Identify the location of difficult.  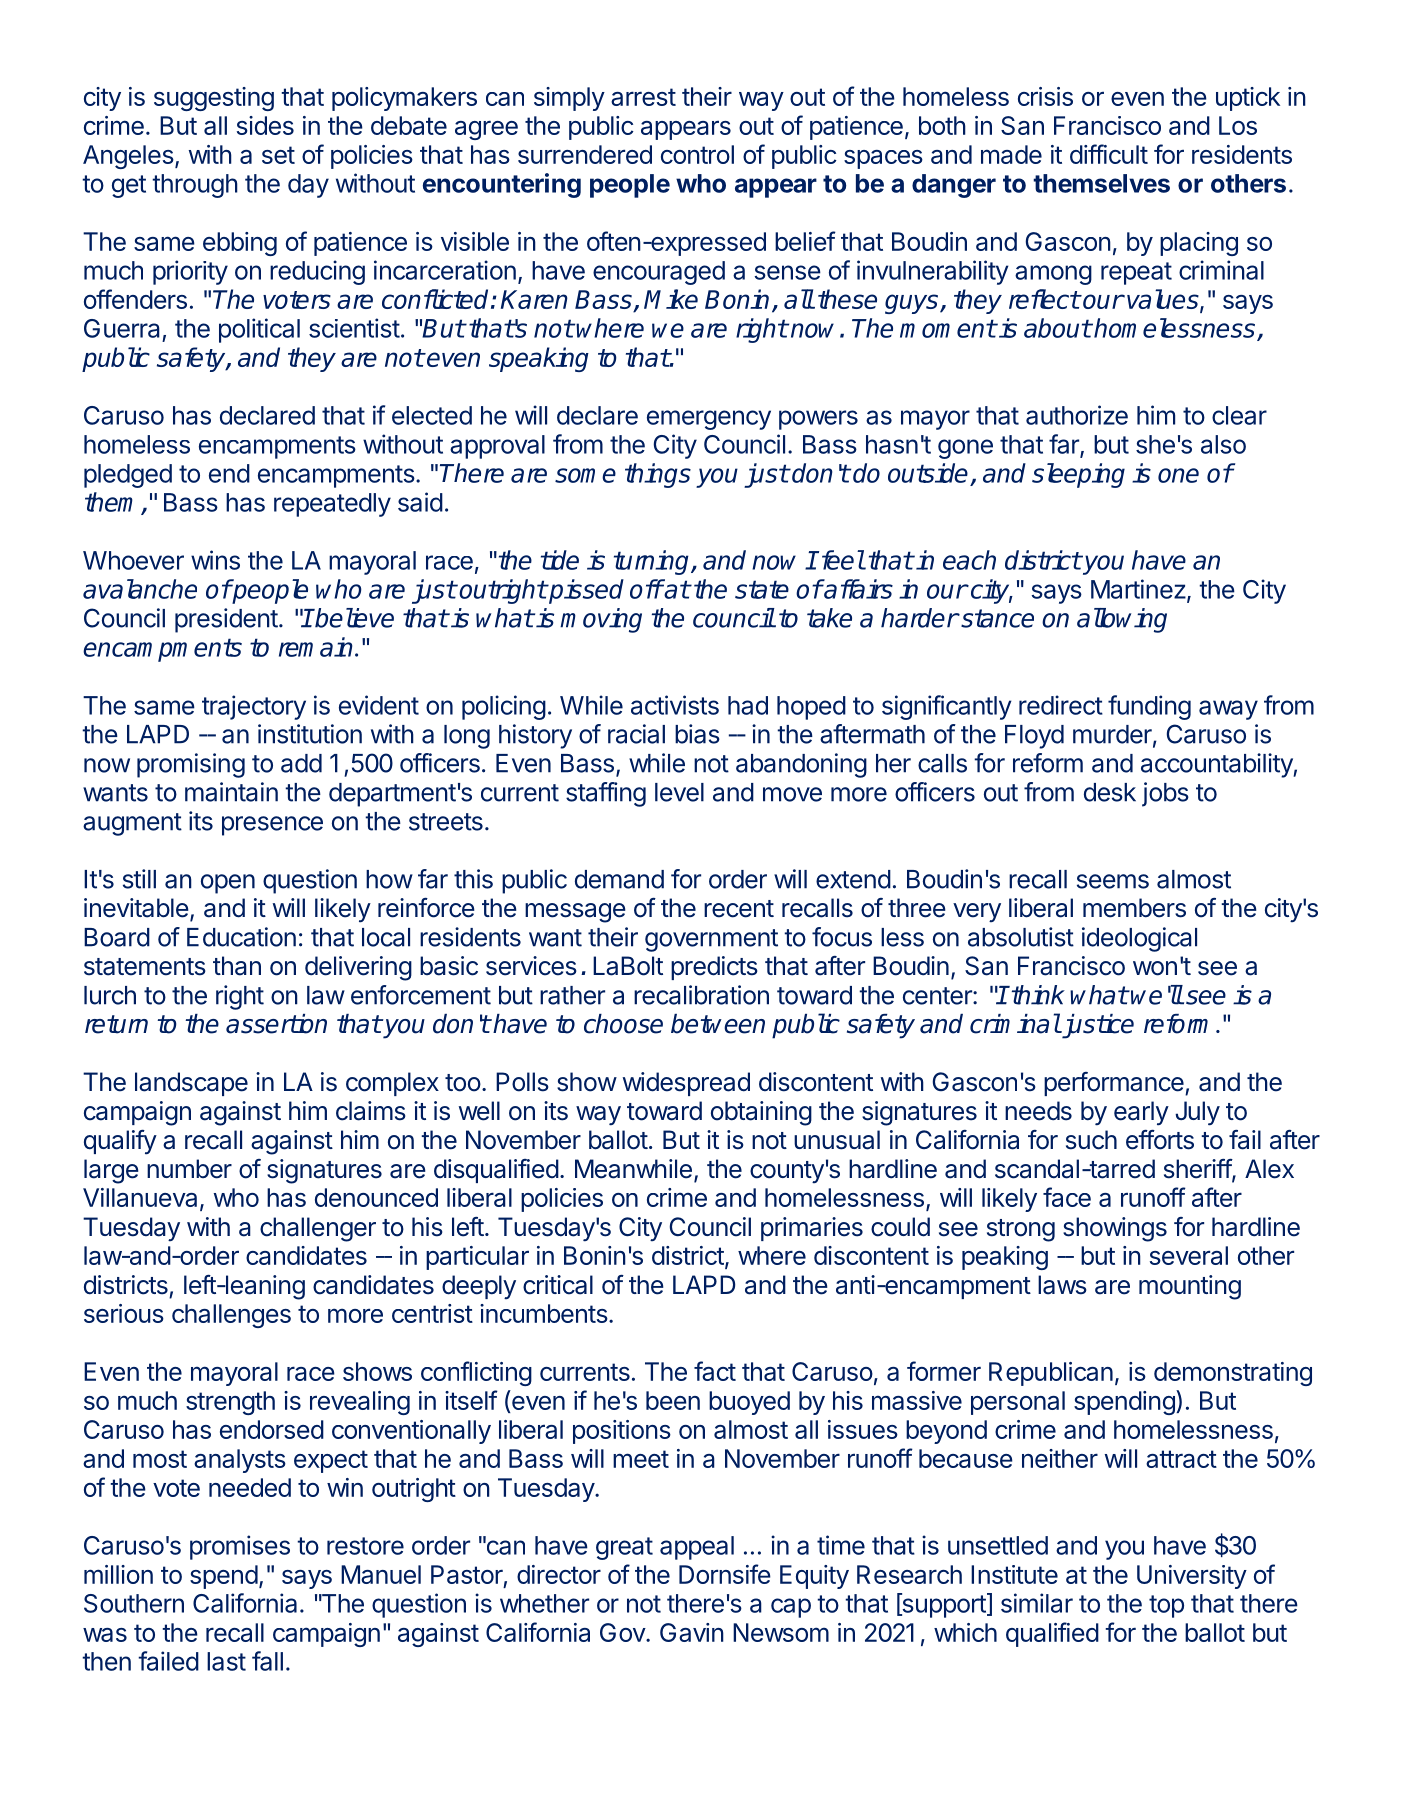
(1109, 154).
